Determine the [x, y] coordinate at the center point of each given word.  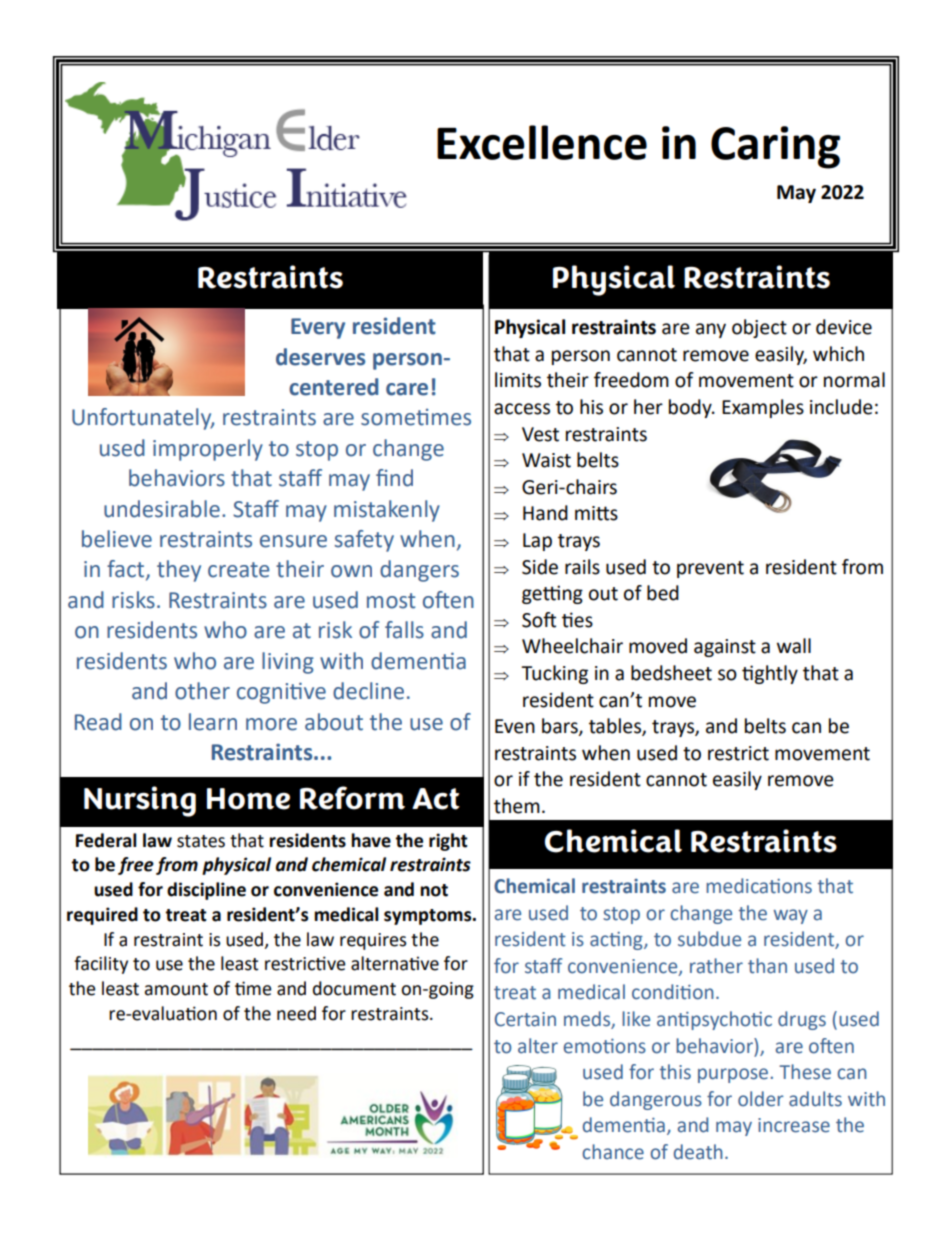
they [179, 571]
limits [518, 380]
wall [794, 646]
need [296, 1013]
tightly [770, 674]
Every [318, 328]
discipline [206, 891]
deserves [320, 357]
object [759, 328]
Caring [775, 147]
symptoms [429, 917]
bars [561, 727]
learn [213, 722]
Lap [537, 542]
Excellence [542, 142]
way [790, 916]
